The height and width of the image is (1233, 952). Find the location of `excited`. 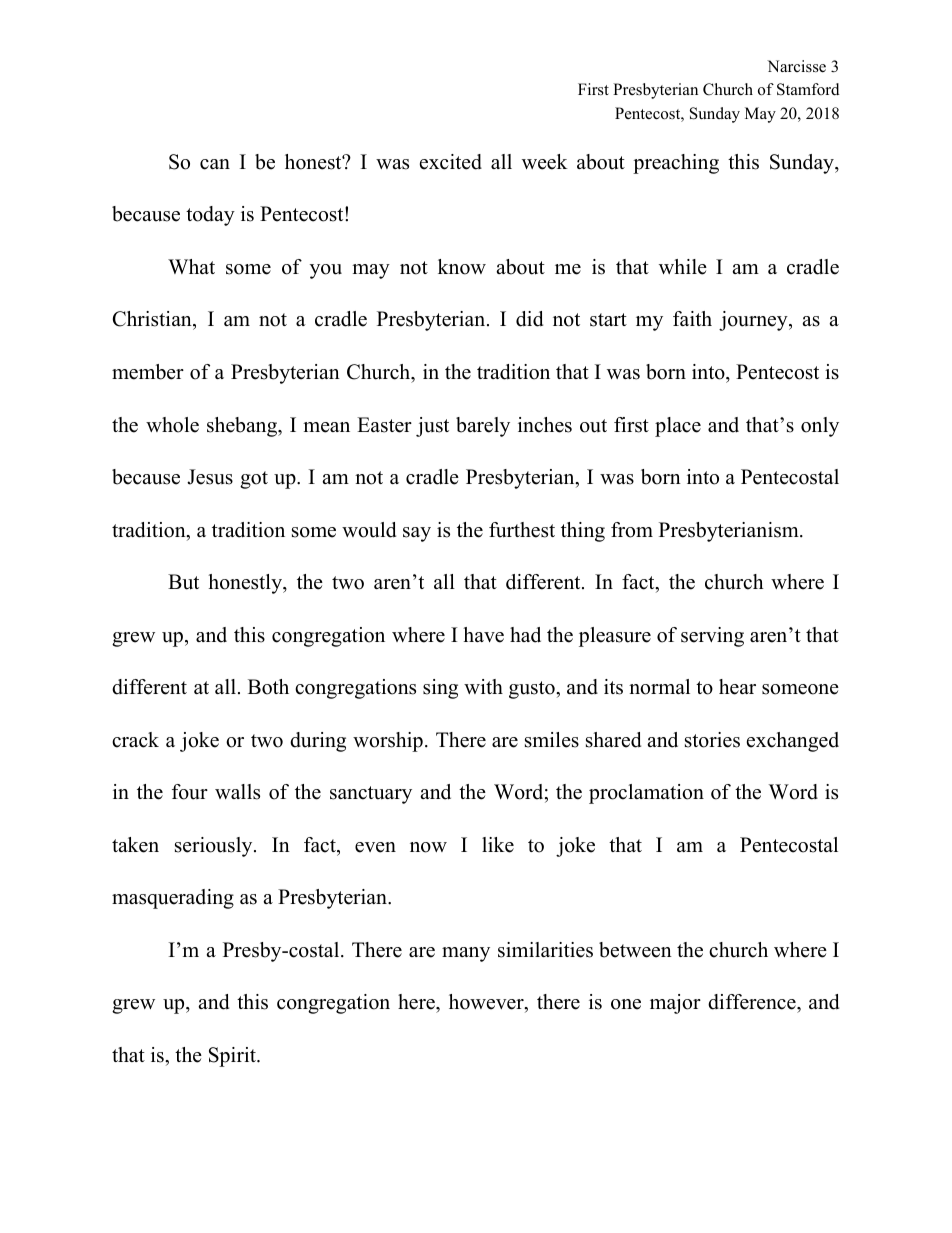

excited is located at coordinates (451, 162).
